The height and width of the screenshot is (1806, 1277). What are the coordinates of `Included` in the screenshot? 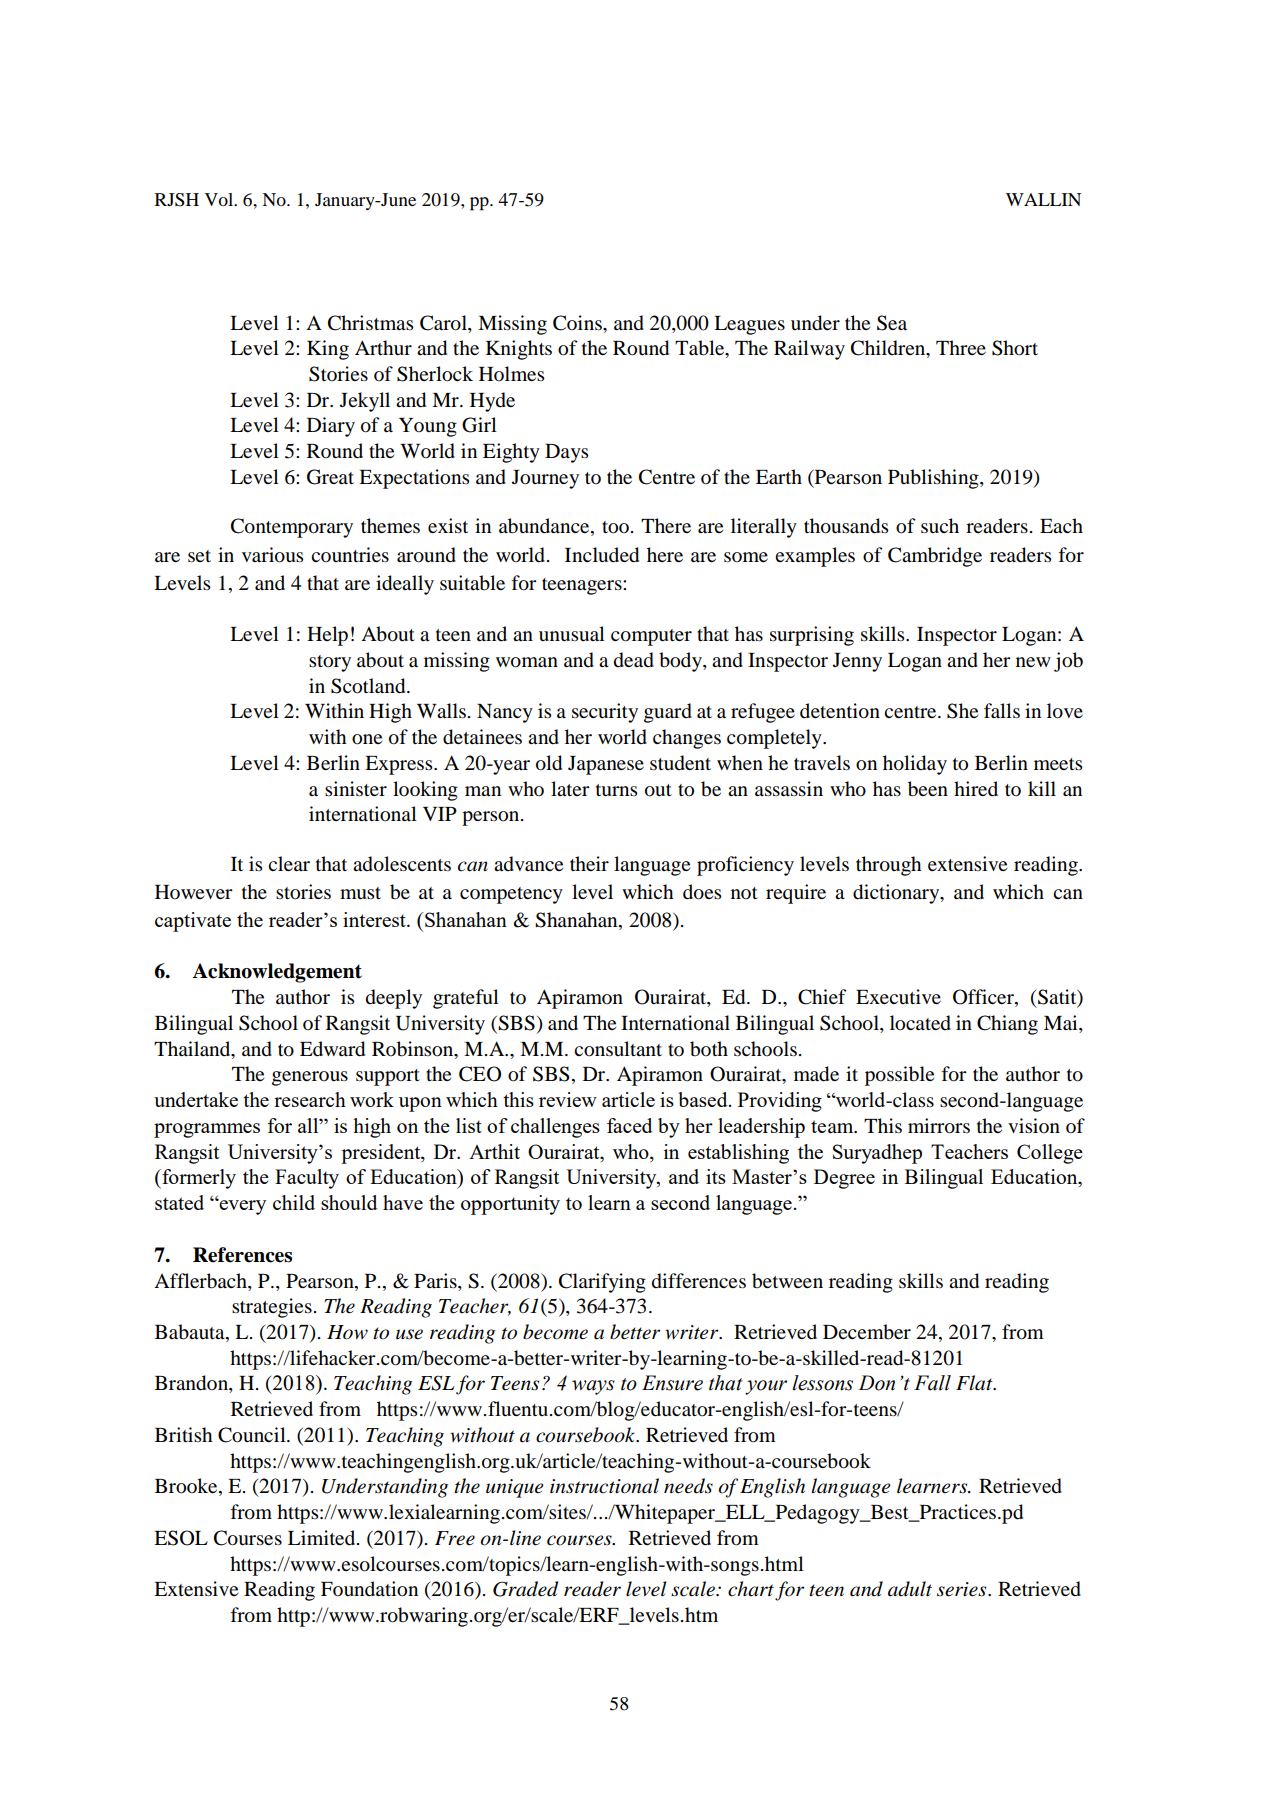 It's located at (602, 555).
